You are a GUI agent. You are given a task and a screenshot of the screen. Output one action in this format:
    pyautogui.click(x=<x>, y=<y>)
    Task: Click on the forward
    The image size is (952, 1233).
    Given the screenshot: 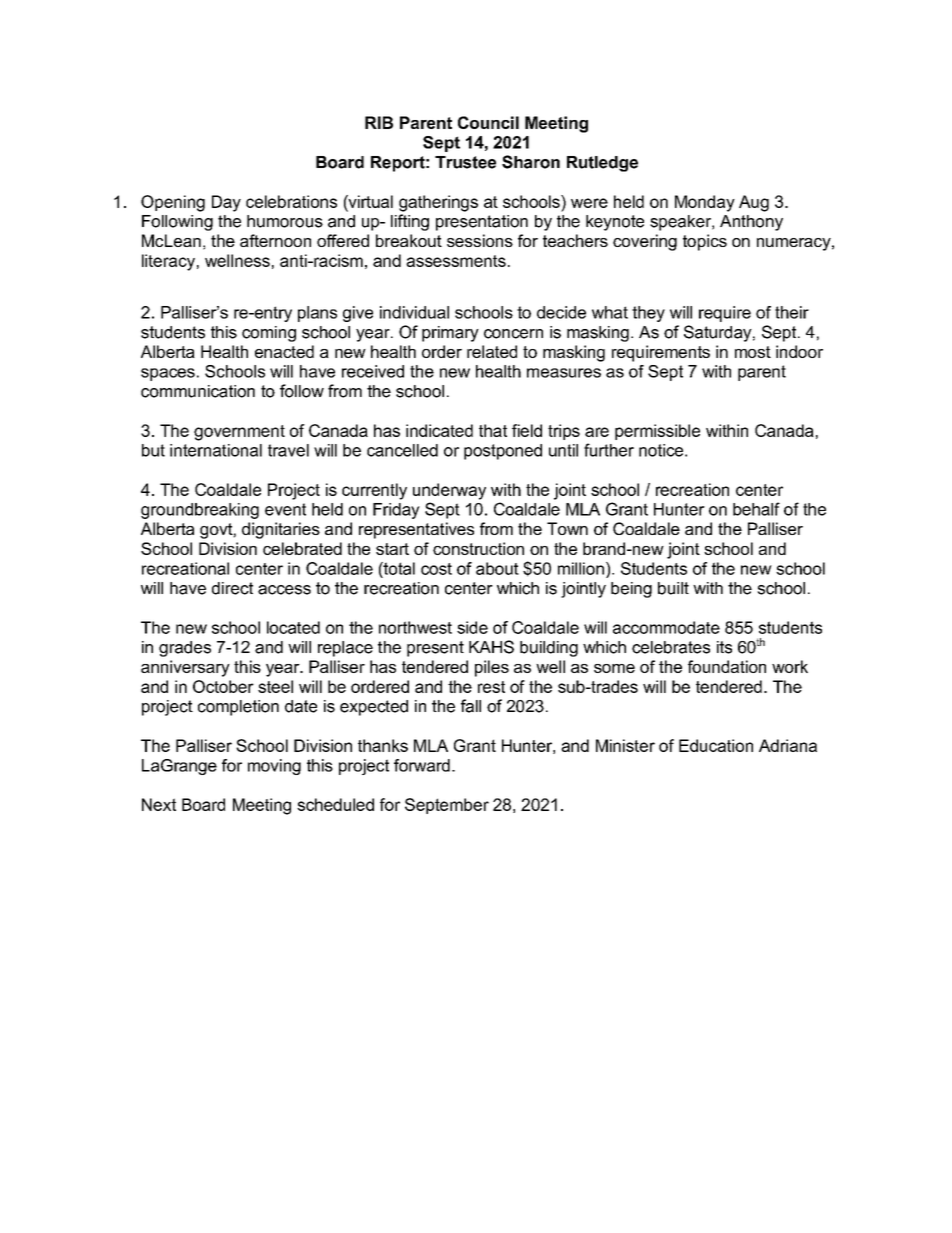 What is the action you would take?
    pyautogui.click(x=422, y=765)
